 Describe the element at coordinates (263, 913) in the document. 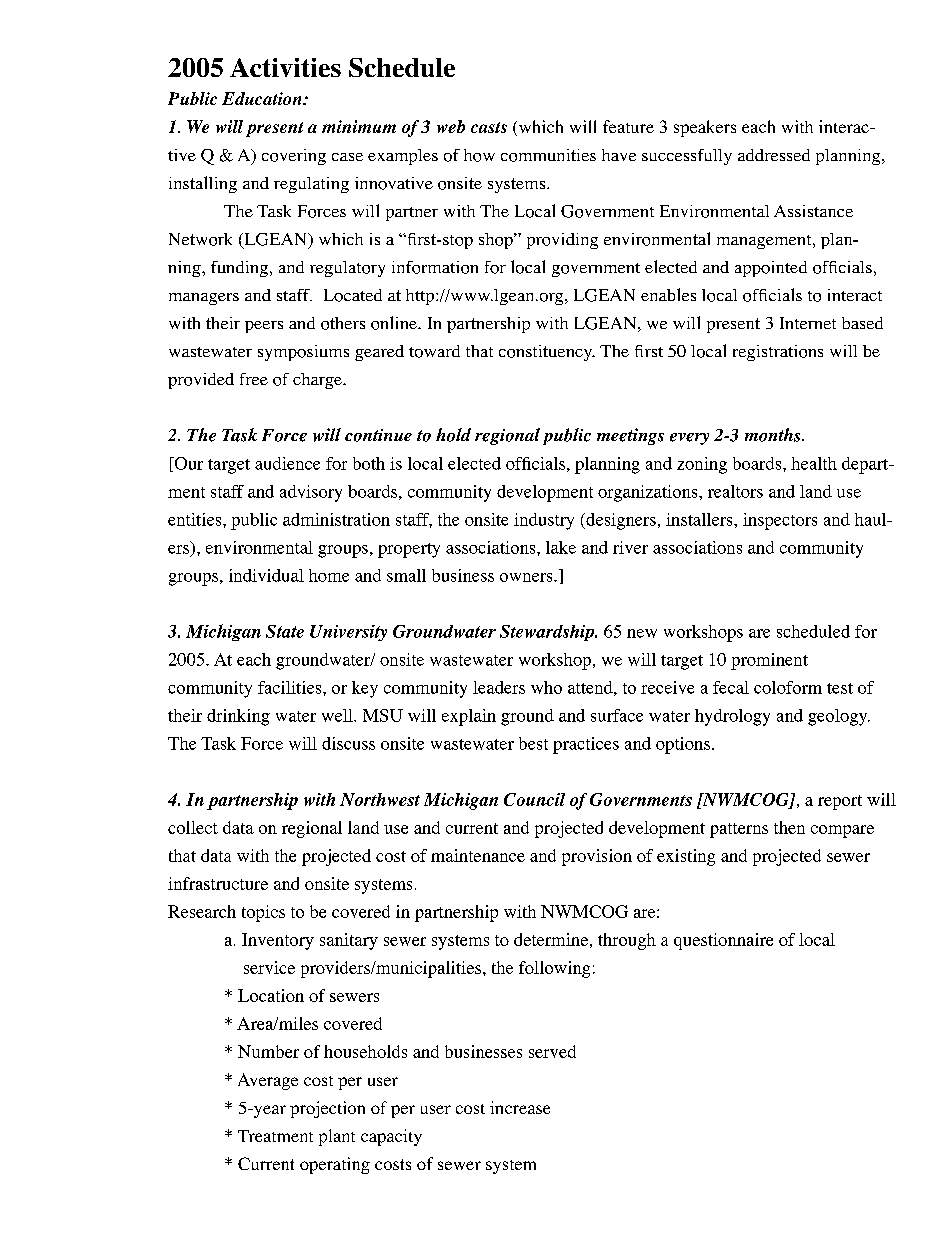

I see `topics` at that location.
